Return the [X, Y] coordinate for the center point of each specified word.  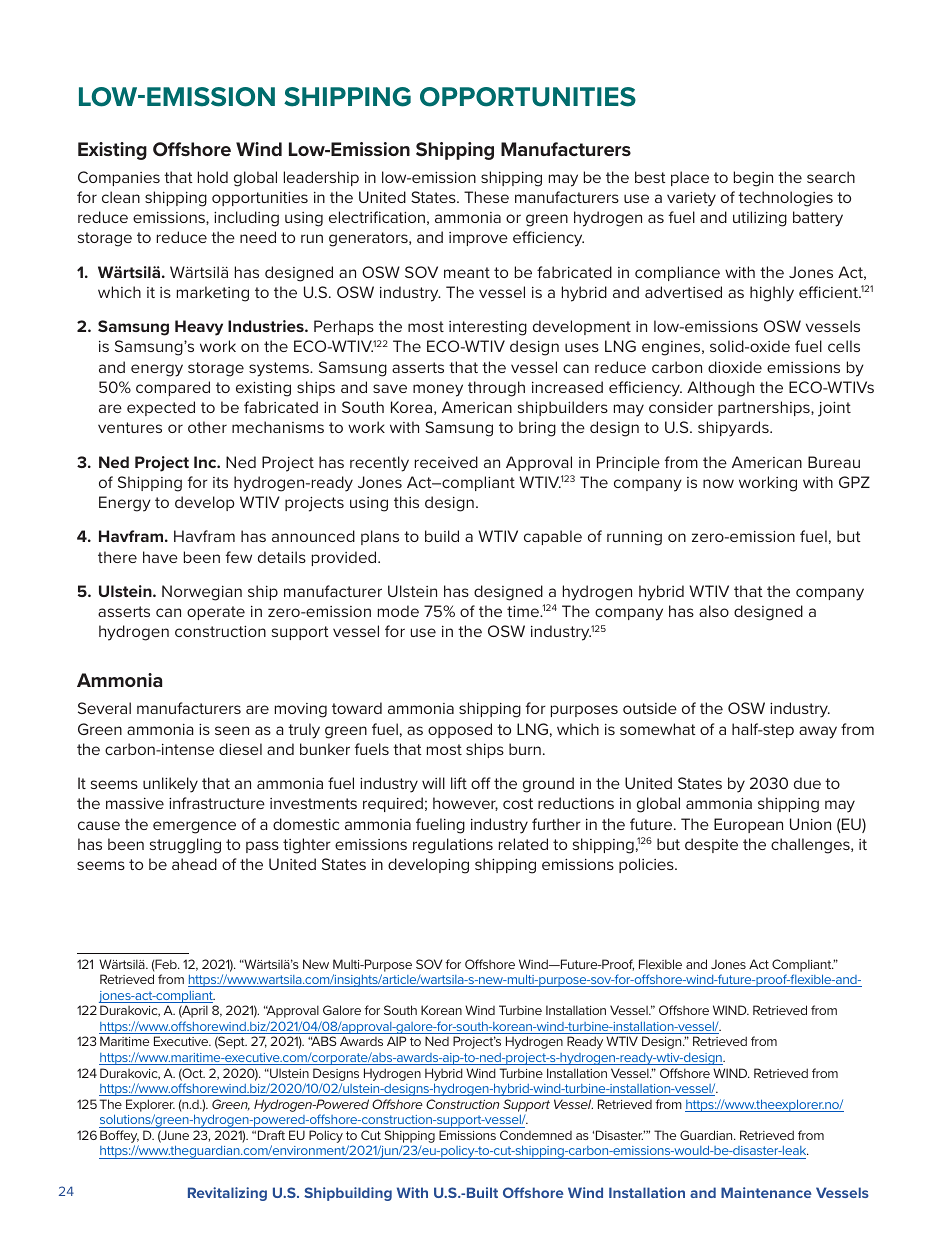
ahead [194, 864]
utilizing [760, 219]
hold [213, 177]
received [446, 462]
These [486, 197]
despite [711, 845]
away [818, 732]
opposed [460, 730]
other [207, 427]
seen [232, 730]
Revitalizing [227, 1194]
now [718, 483]
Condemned [536, 1135]
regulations [453, 846]
